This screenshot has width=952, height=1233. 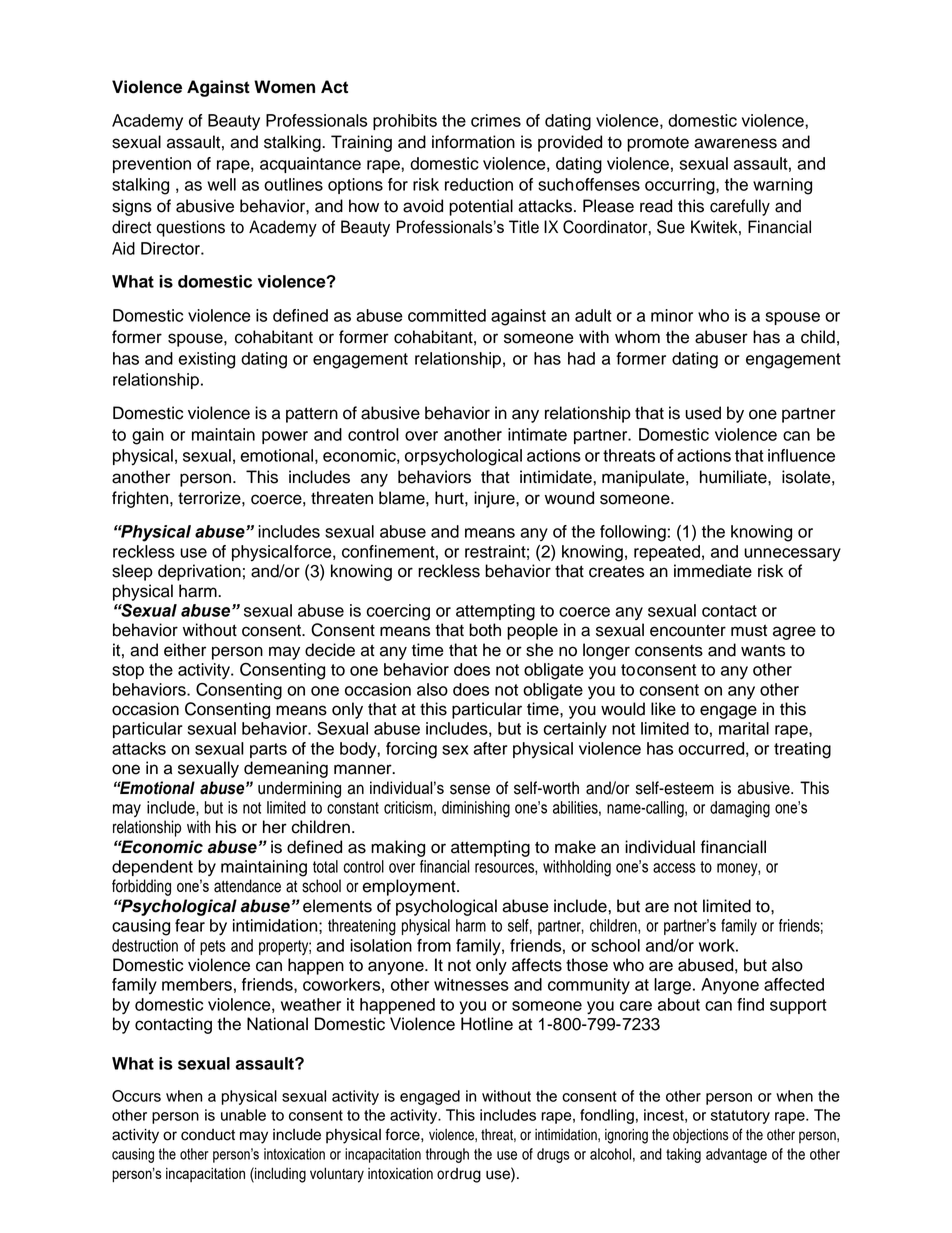 What do you see at coordinates (152, 165) in the screenshot?
I see `prevention` at bounding box center [152, 165].
